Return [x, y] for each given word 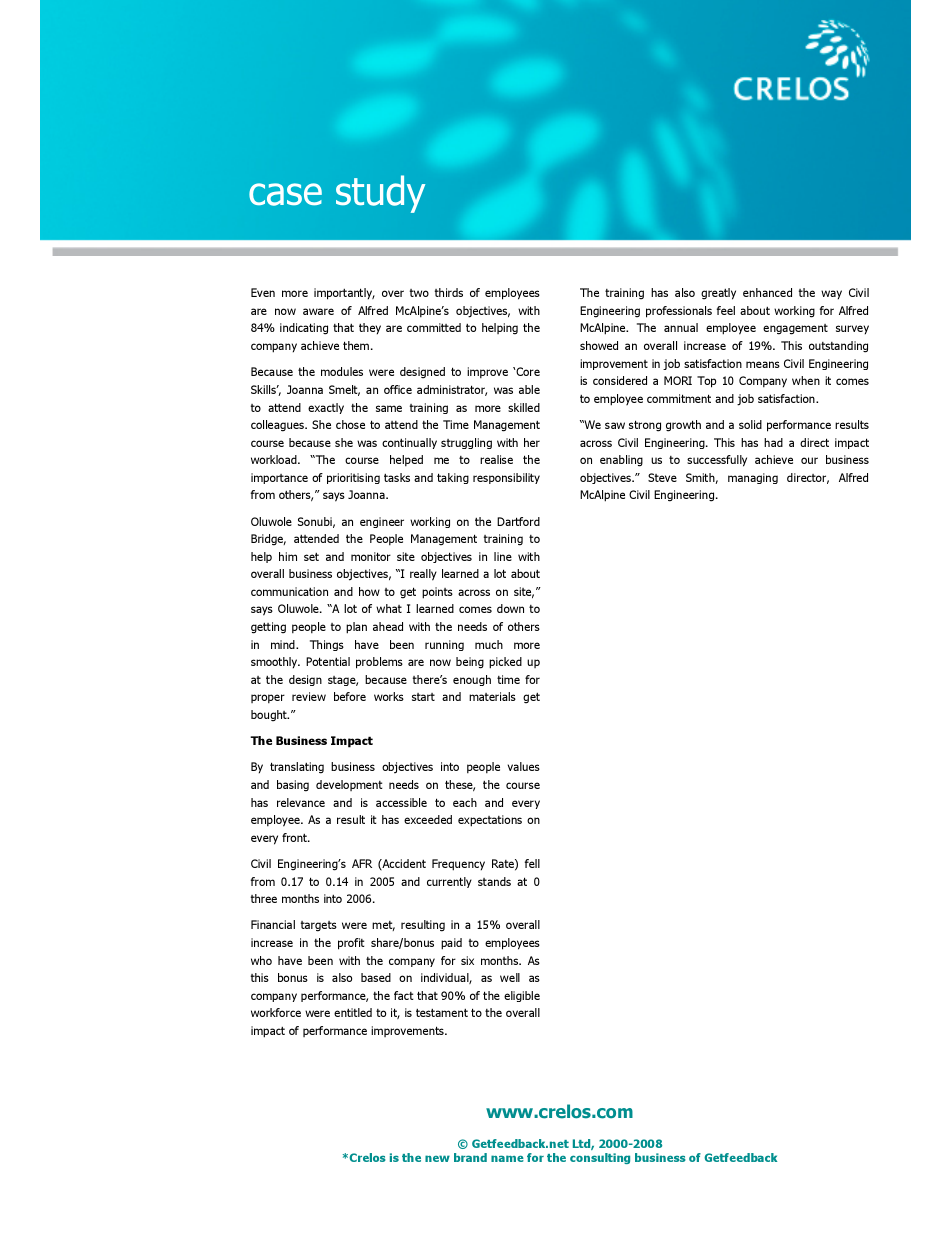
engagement [795, 329]
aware [318, 311]
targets [318, 926]
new [437, 1158]
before [350, 696]
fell [532, 863]
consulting [600, 1158]
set [311, 557]
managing [753, 478]
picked [505, 663]
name [507, 1158]
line [503, 556]
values [523, 766]
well [510, 977]
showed [599, 345]
